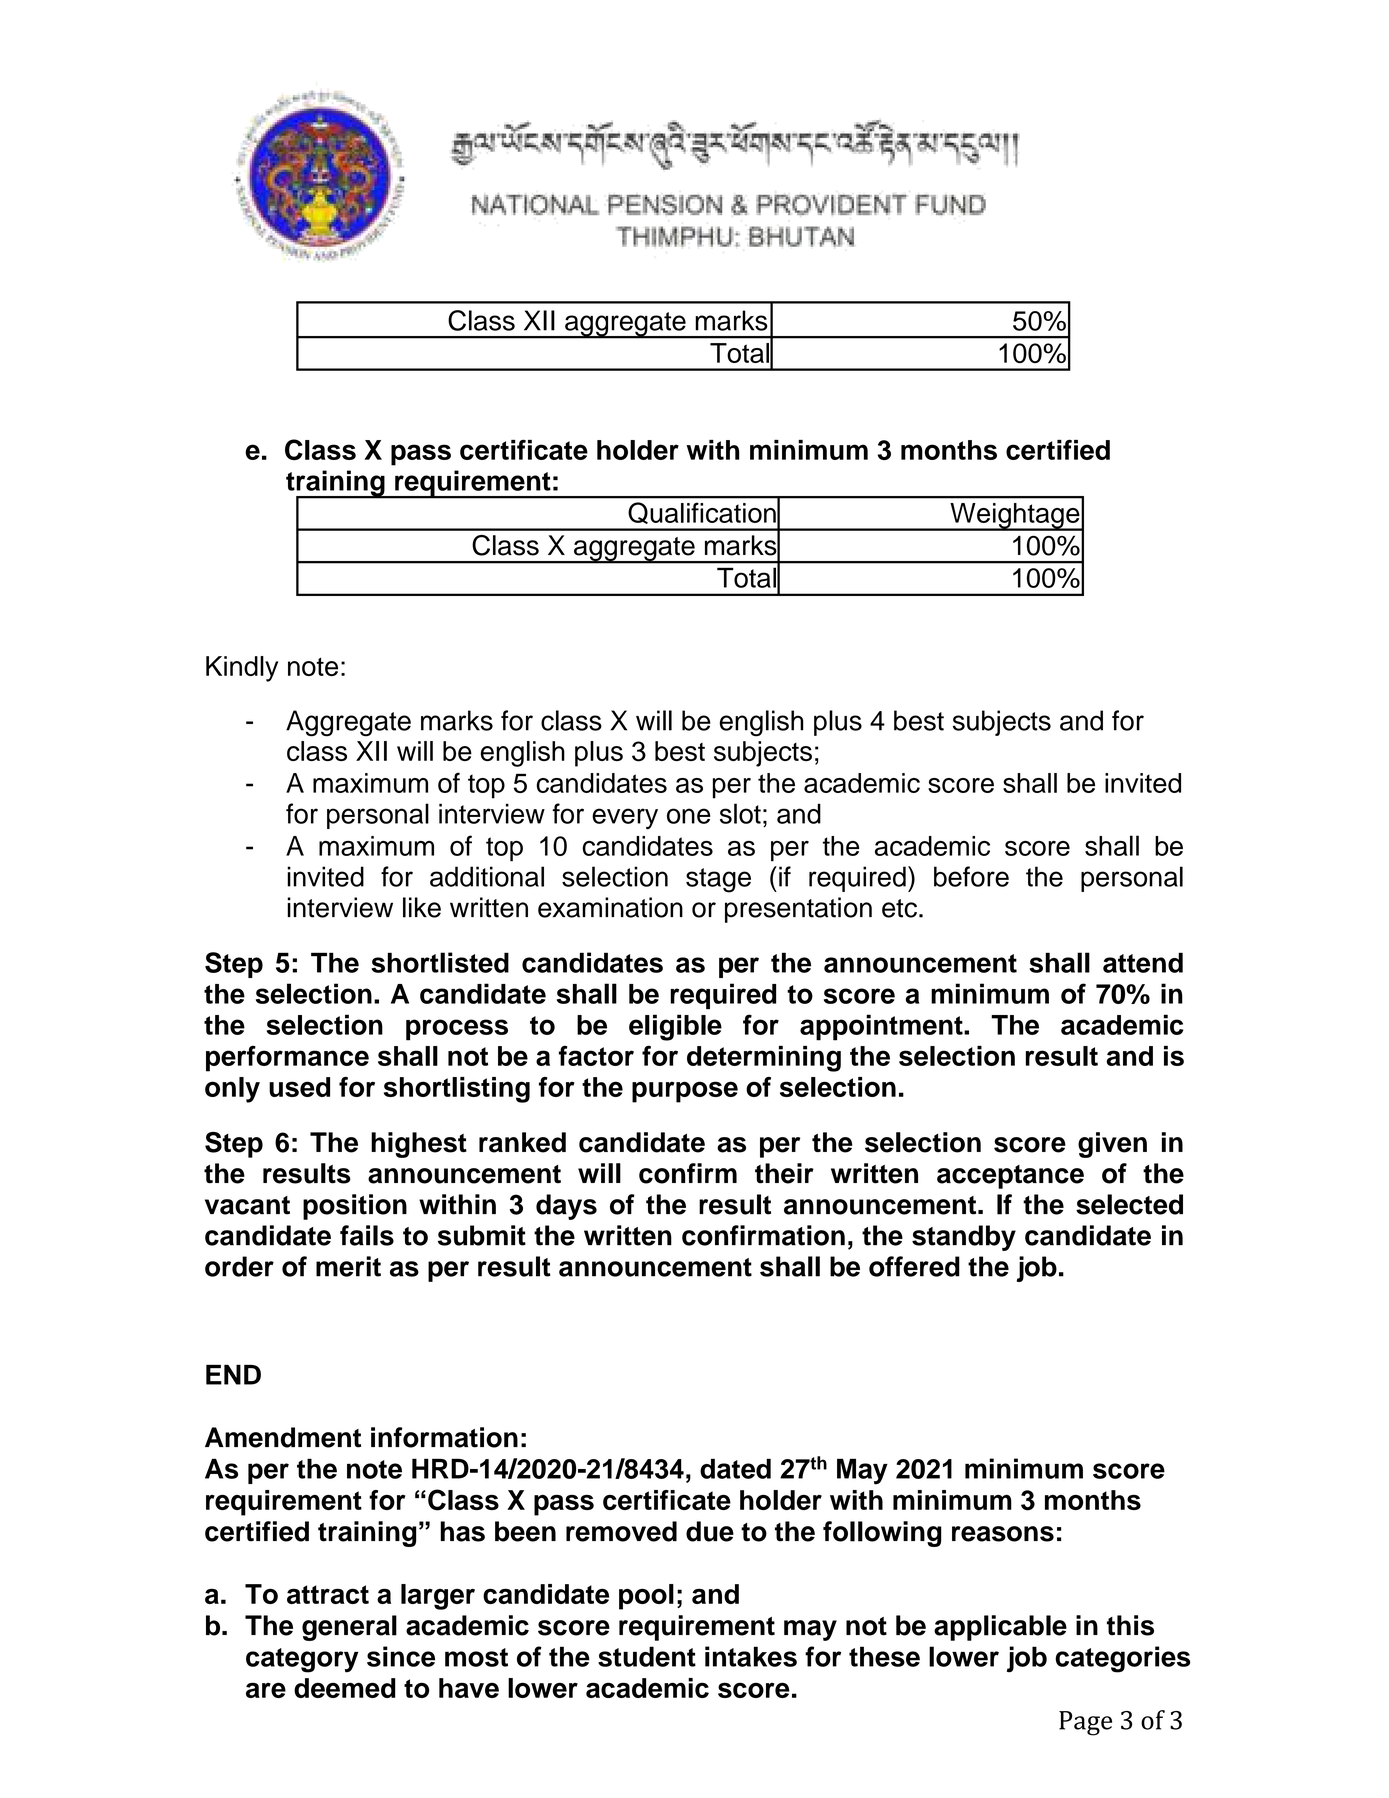 Image resolution: width=1389 pixels, height=1798 pixels. What do you see at coordinates (647, 1656) in the document?
I see `student` at bounding box center [647, 1656].
